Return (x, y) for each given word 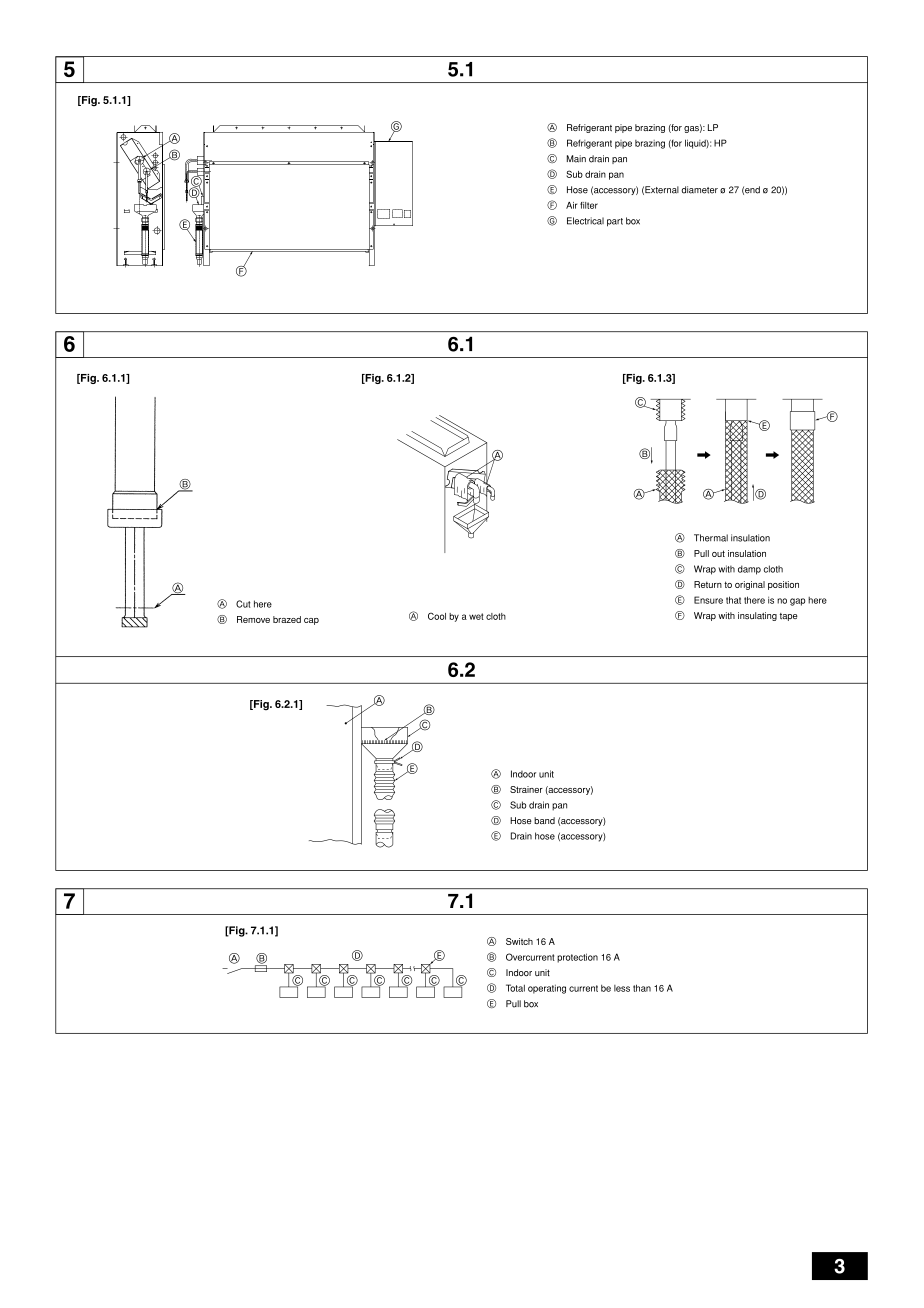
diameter (699, 190)
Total (515, 988)
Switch (519, 941)
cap (311, 621)
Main (576, 159)
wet (476, 616)
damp (749, 570)
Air (571, 205)
